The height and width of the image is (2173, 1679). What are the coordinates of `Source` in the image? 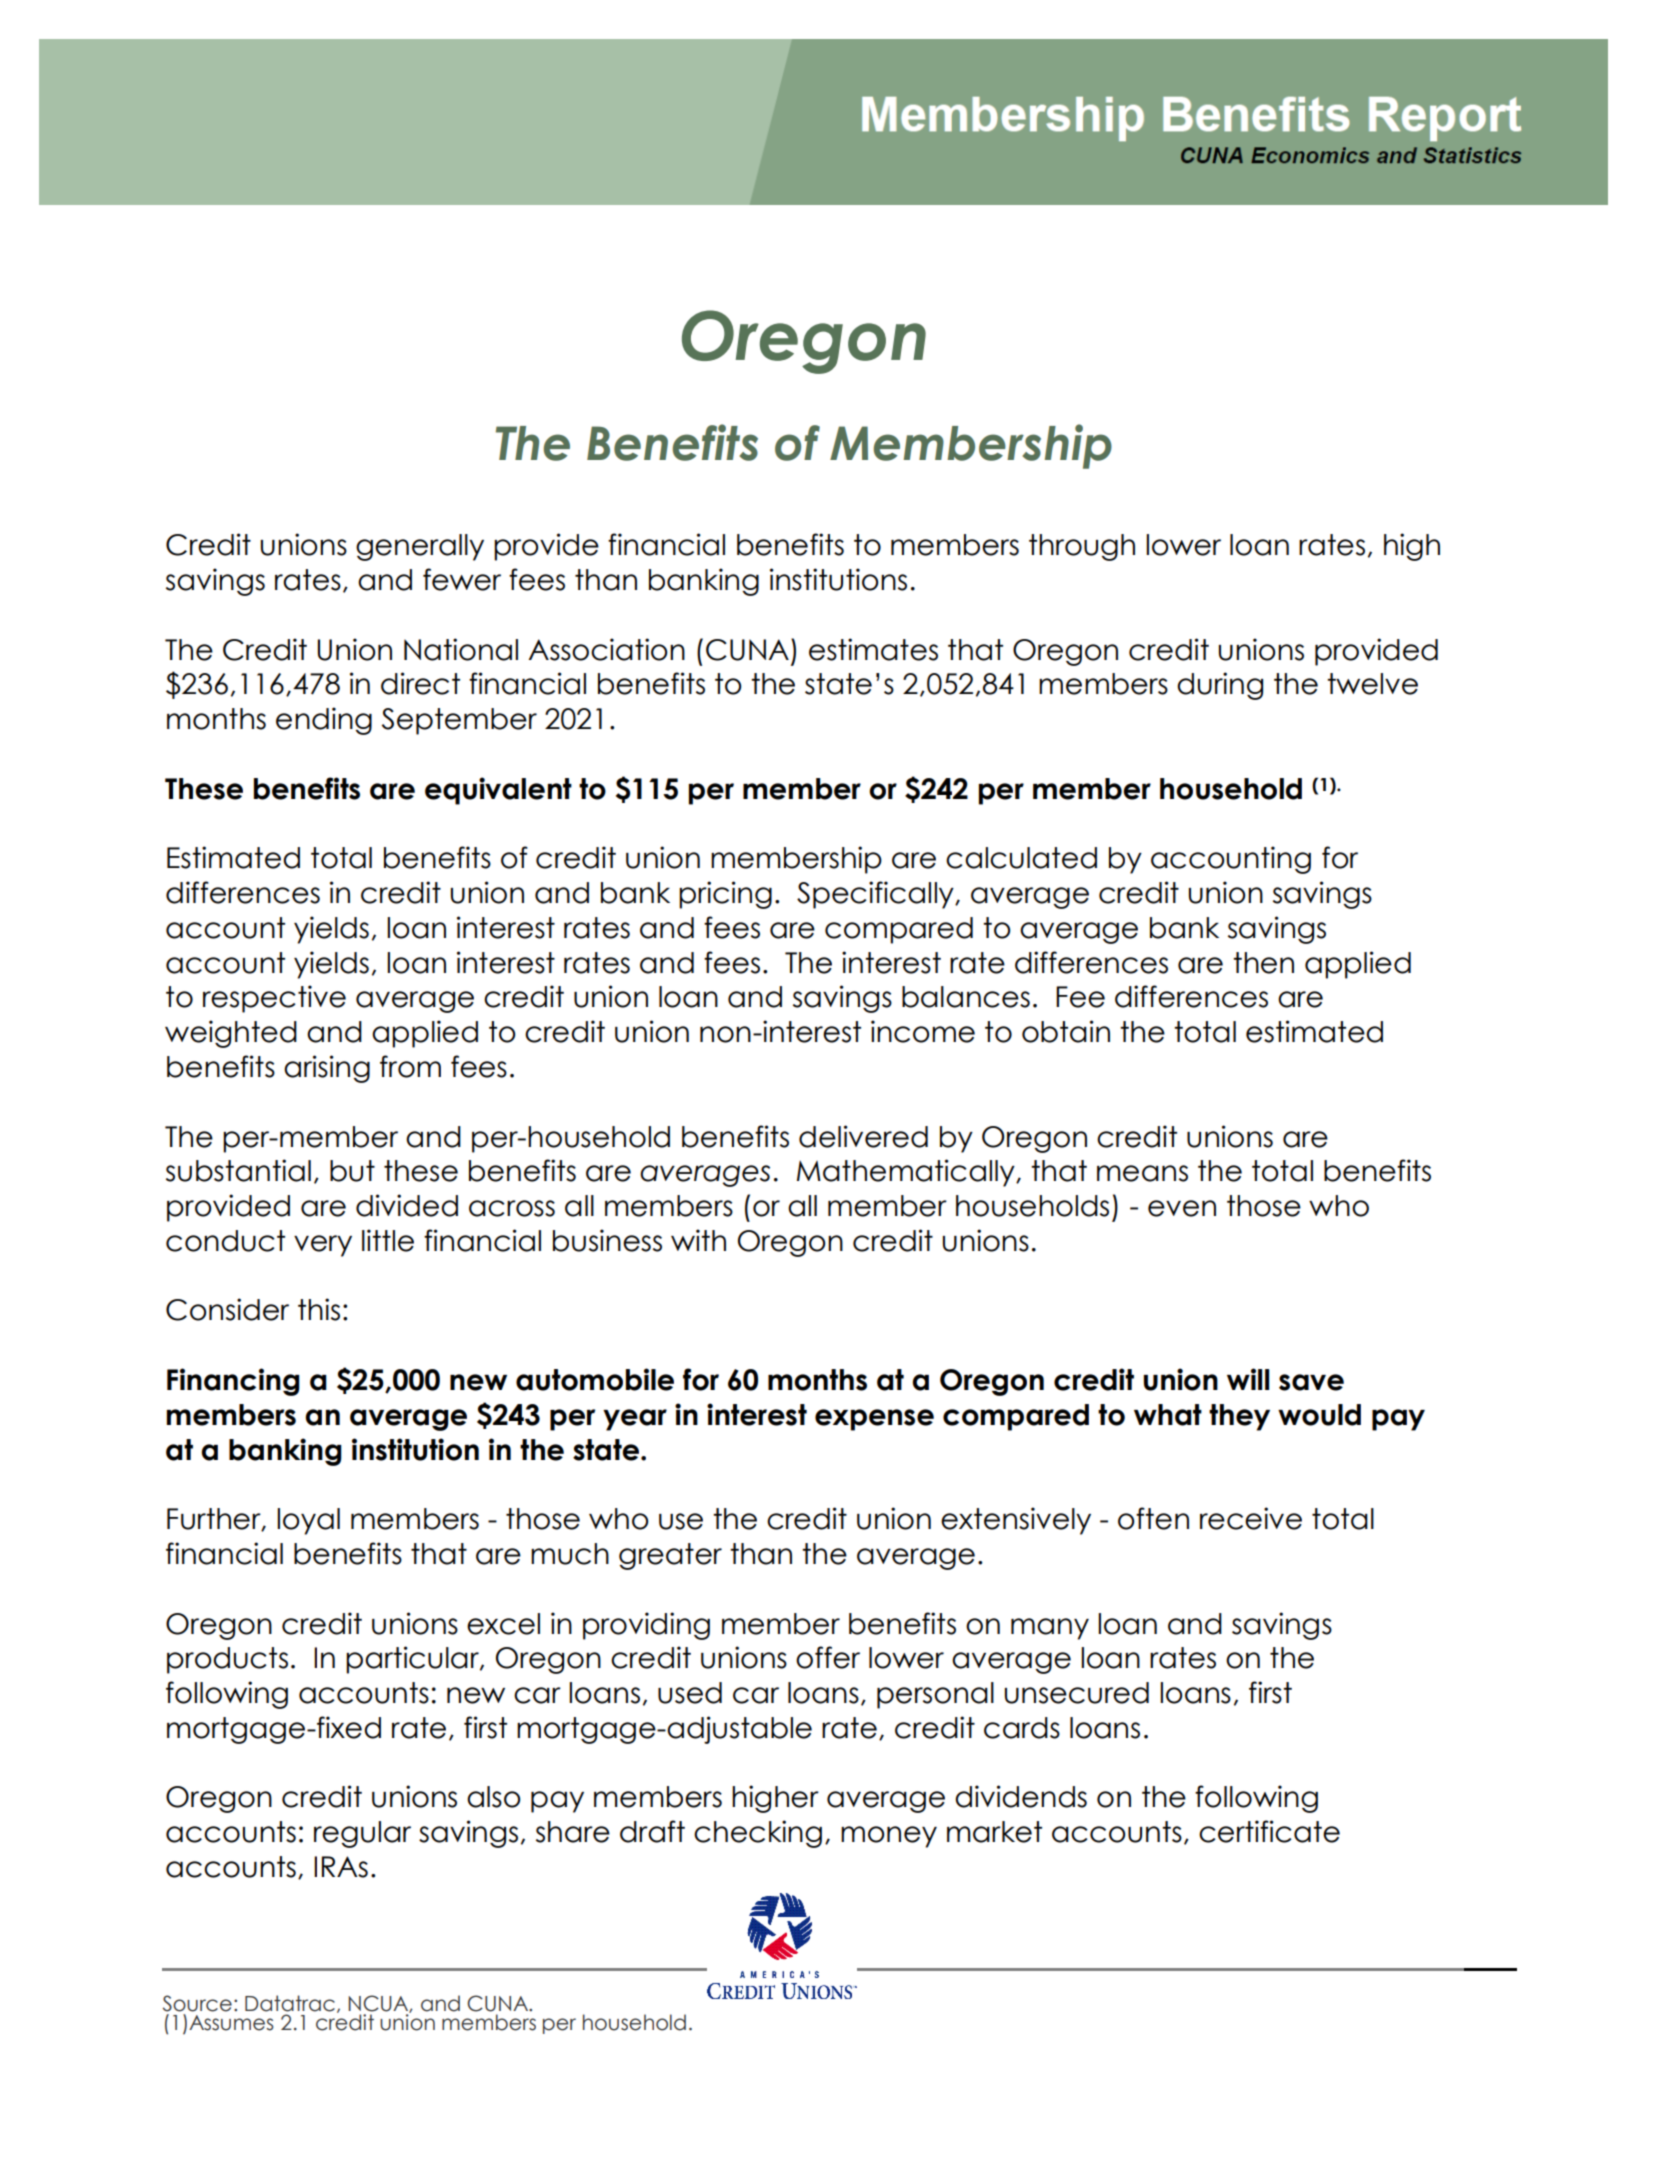 It's located at (197, 2003).
